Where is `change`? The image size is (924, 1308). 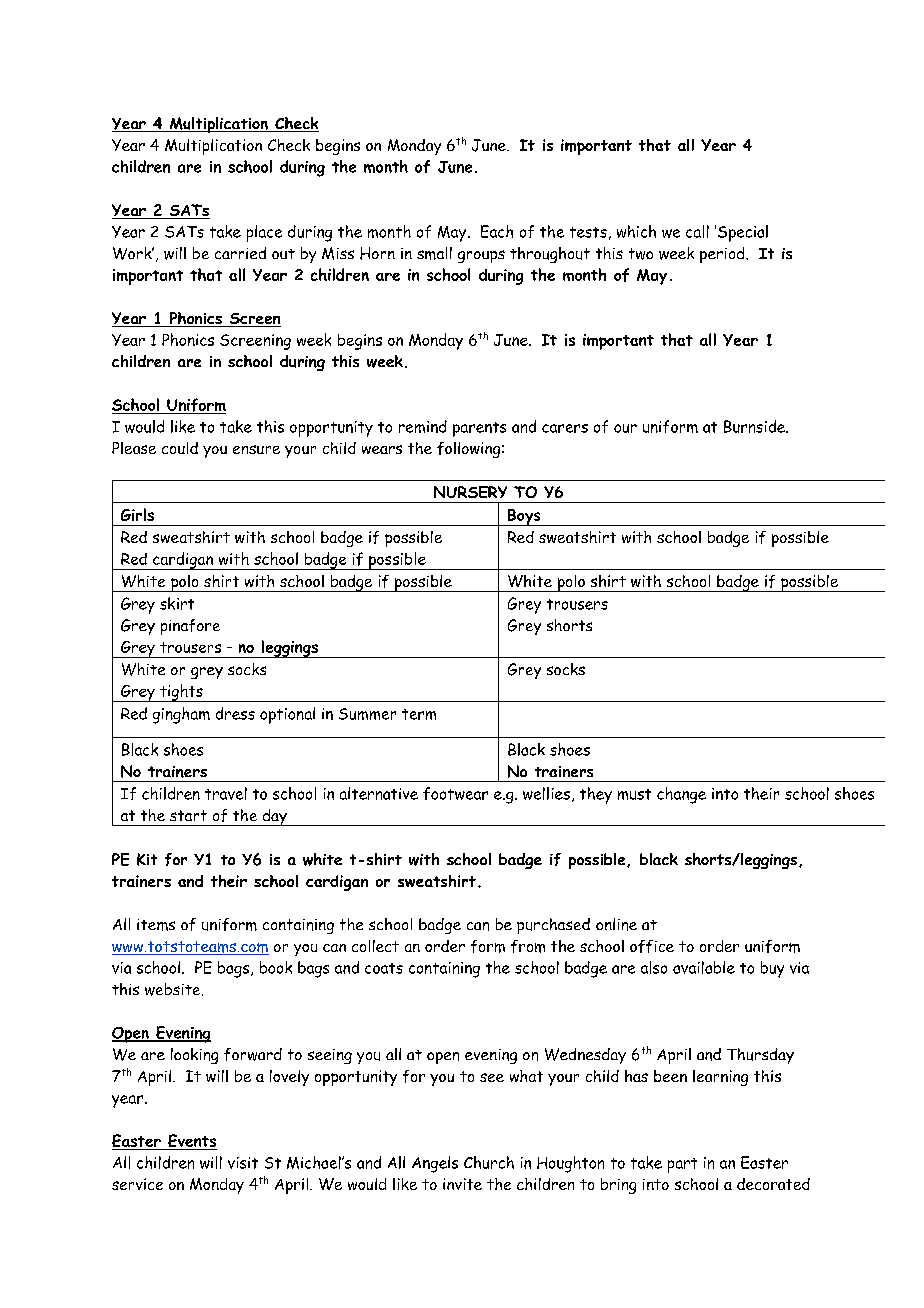 change is located at coordinates (681, 795).
